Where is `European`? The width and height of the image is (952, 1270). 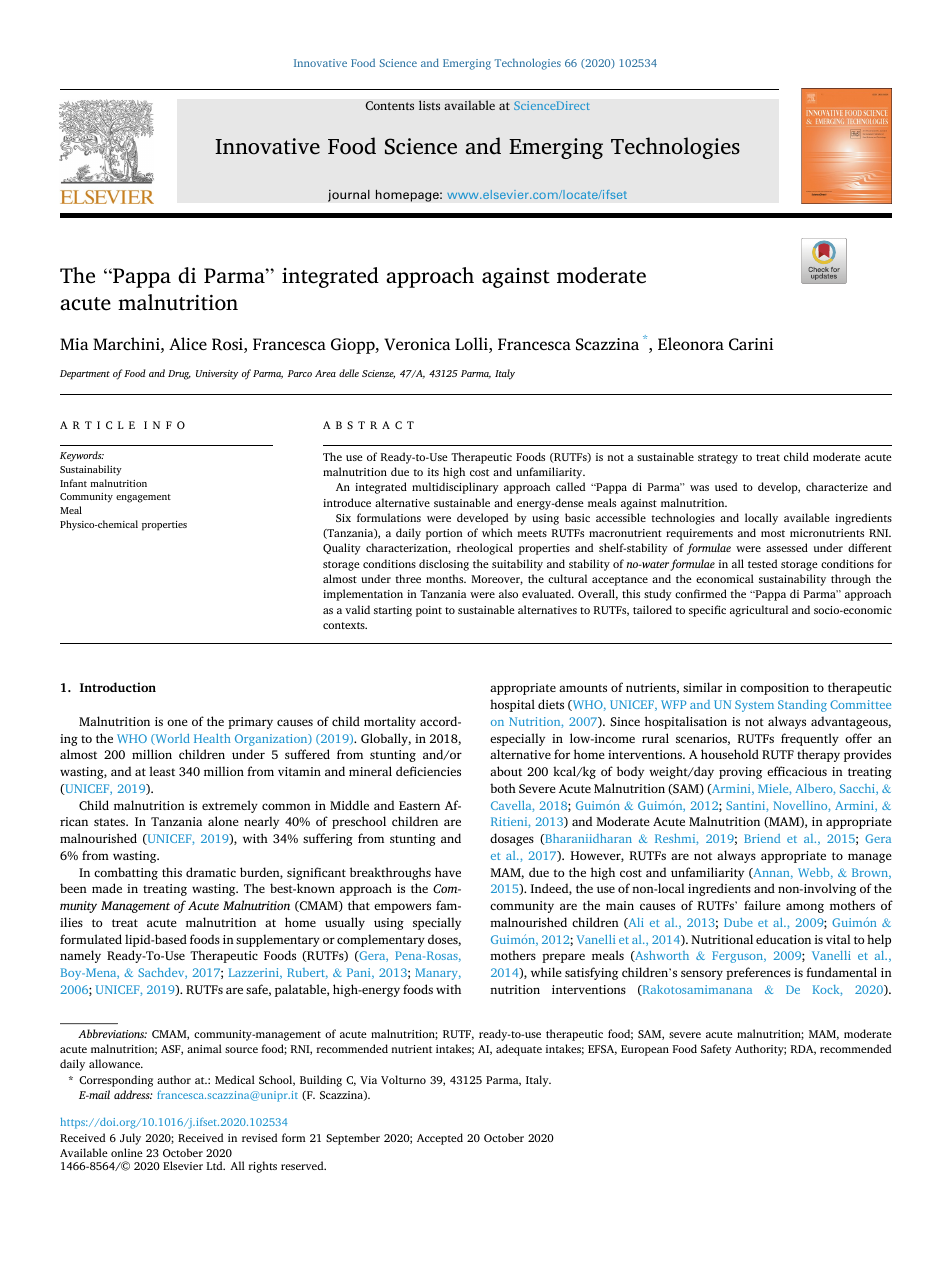 European is located at coordinates (645, 1050).
